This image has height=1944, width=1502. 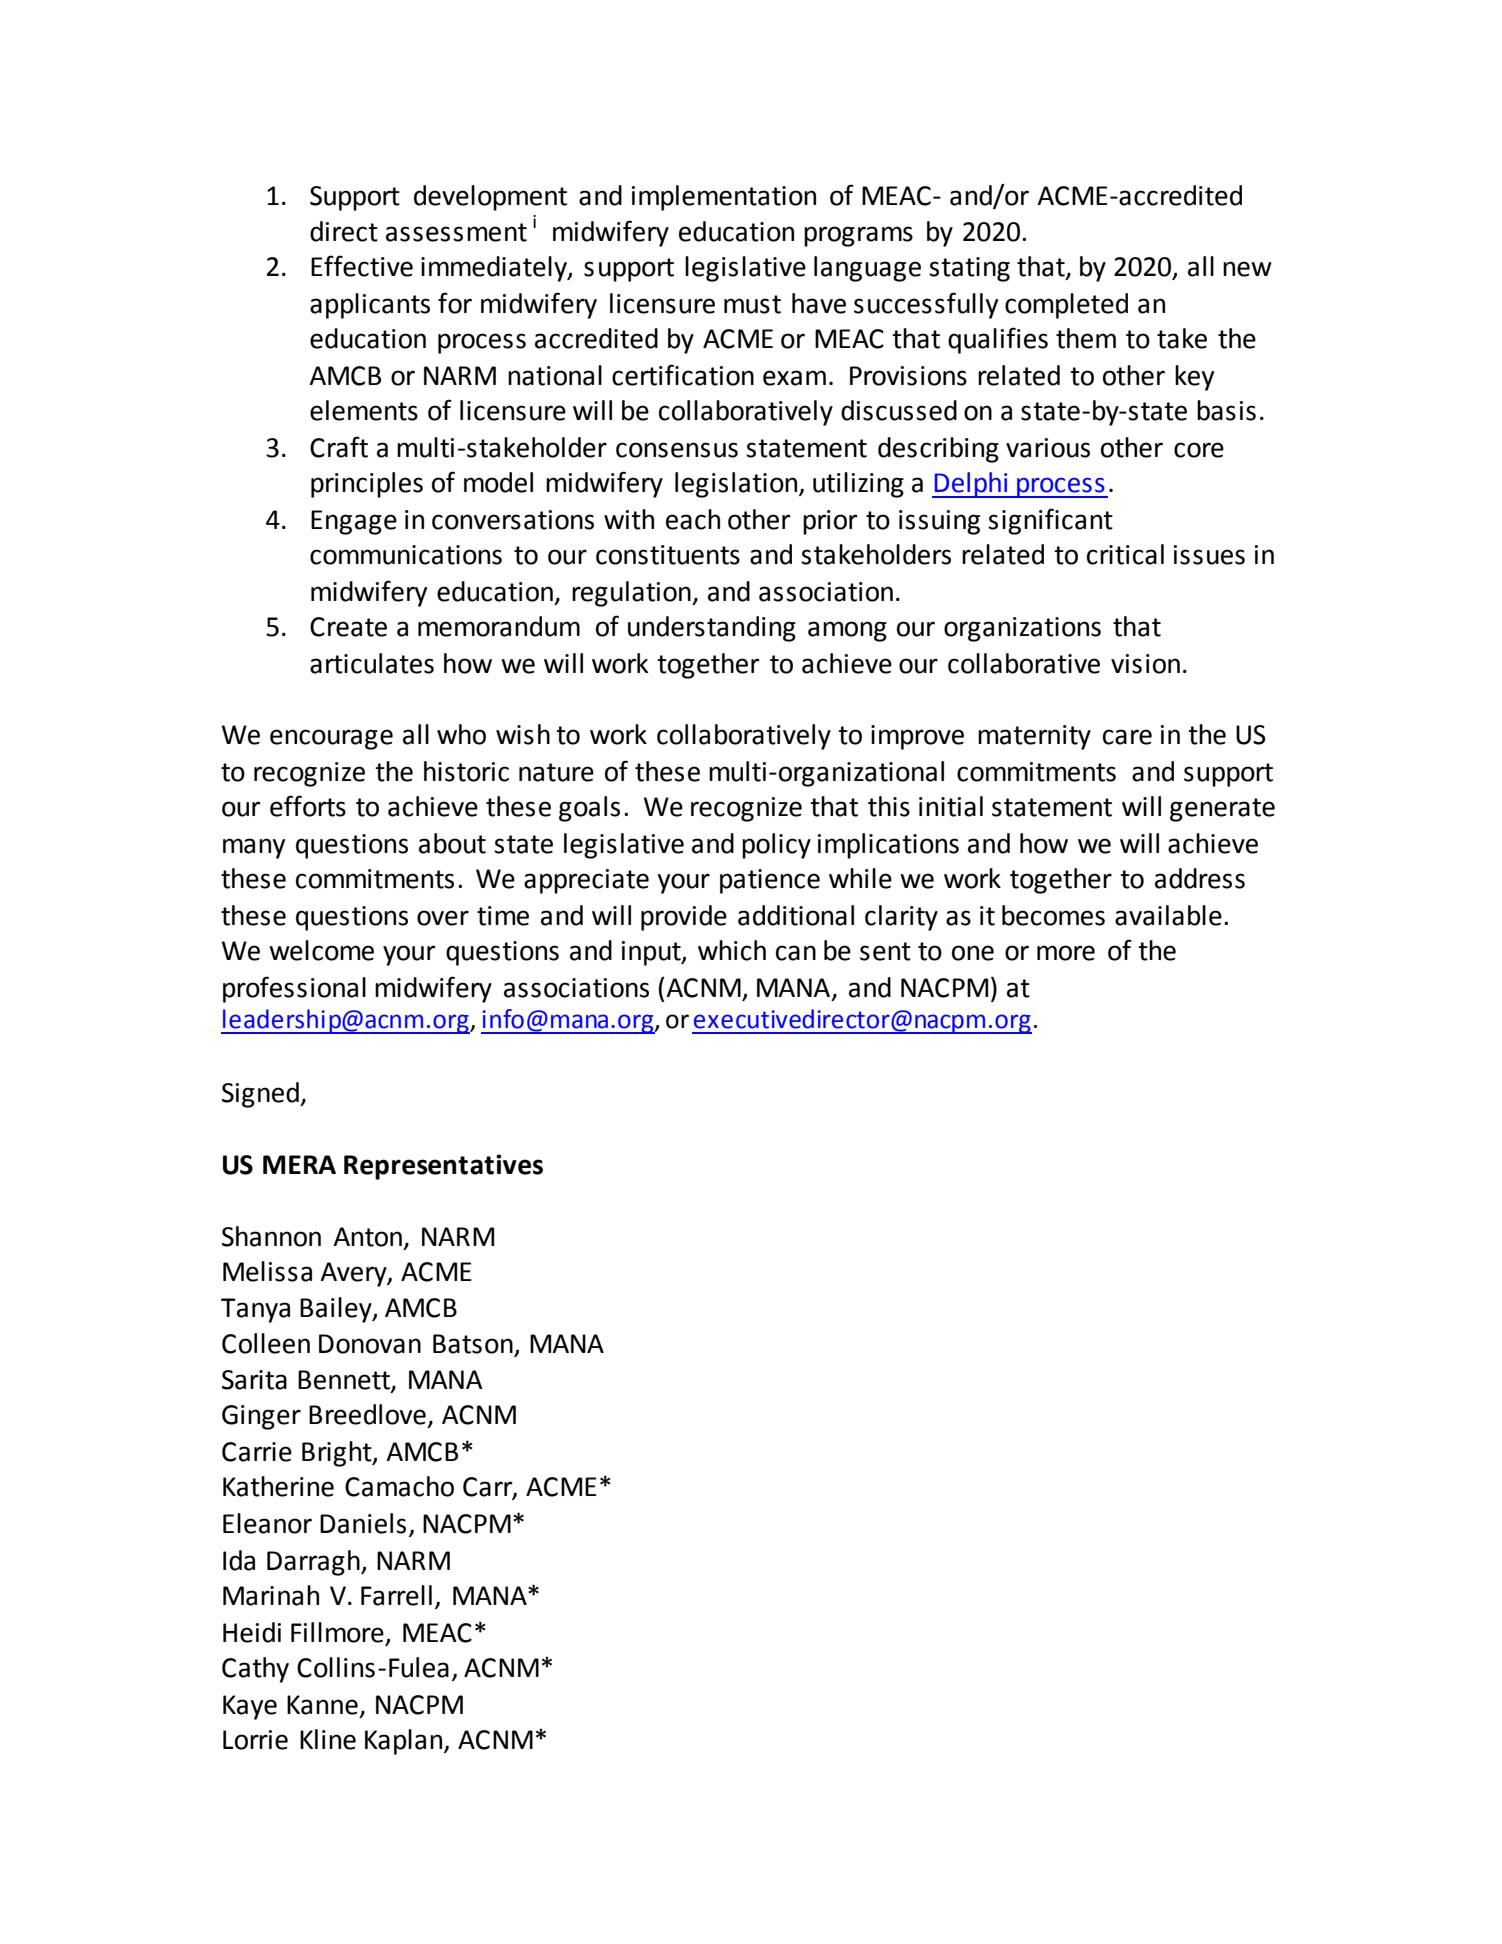 I want to click on understanding, so click(x=712, y=629).
